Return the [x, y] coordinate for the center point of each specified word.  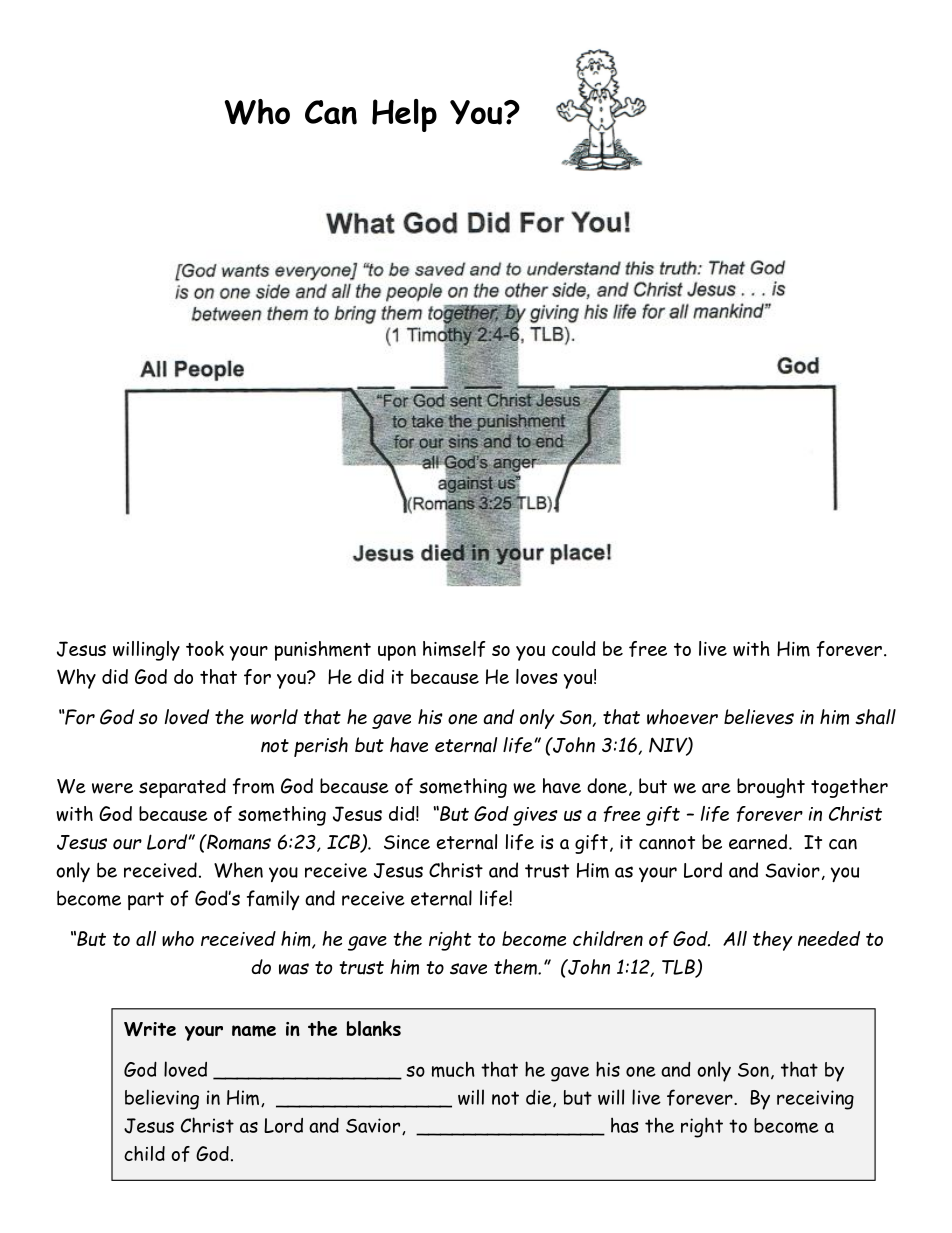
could [574, 648]
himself [454, 649]
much [453, 1069]
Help [404, 115]
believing [162, 1099]
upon [397, 653]
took [205, 648]
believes [759, 717]
